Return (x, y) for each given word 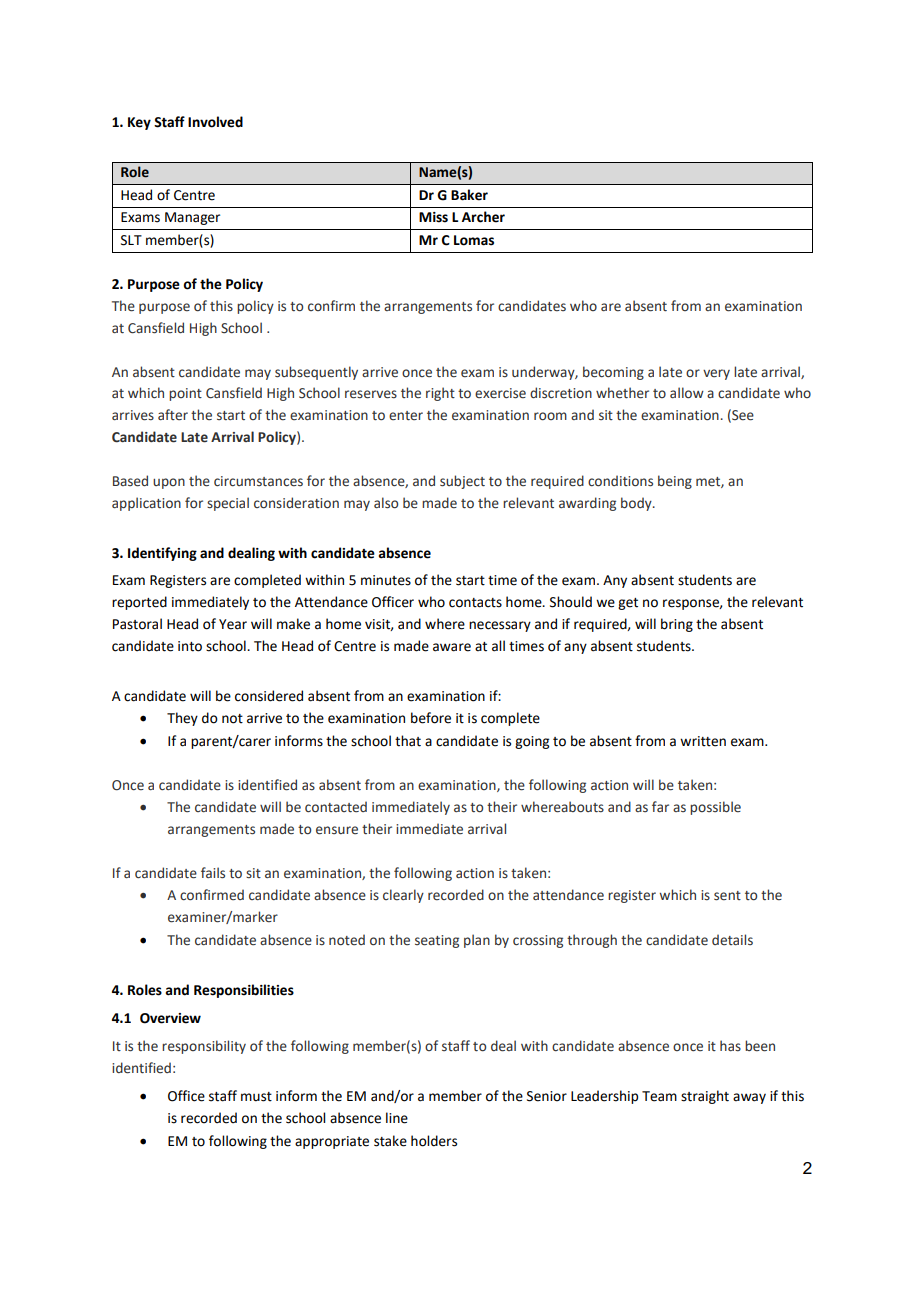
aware (452, 647)
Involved (215, 122)
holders (434, 1141)
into (190, 646)
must (256, 1097)
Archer (483, 217)
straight (705, 1097)
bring (677, 625)
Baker (469, 195)
